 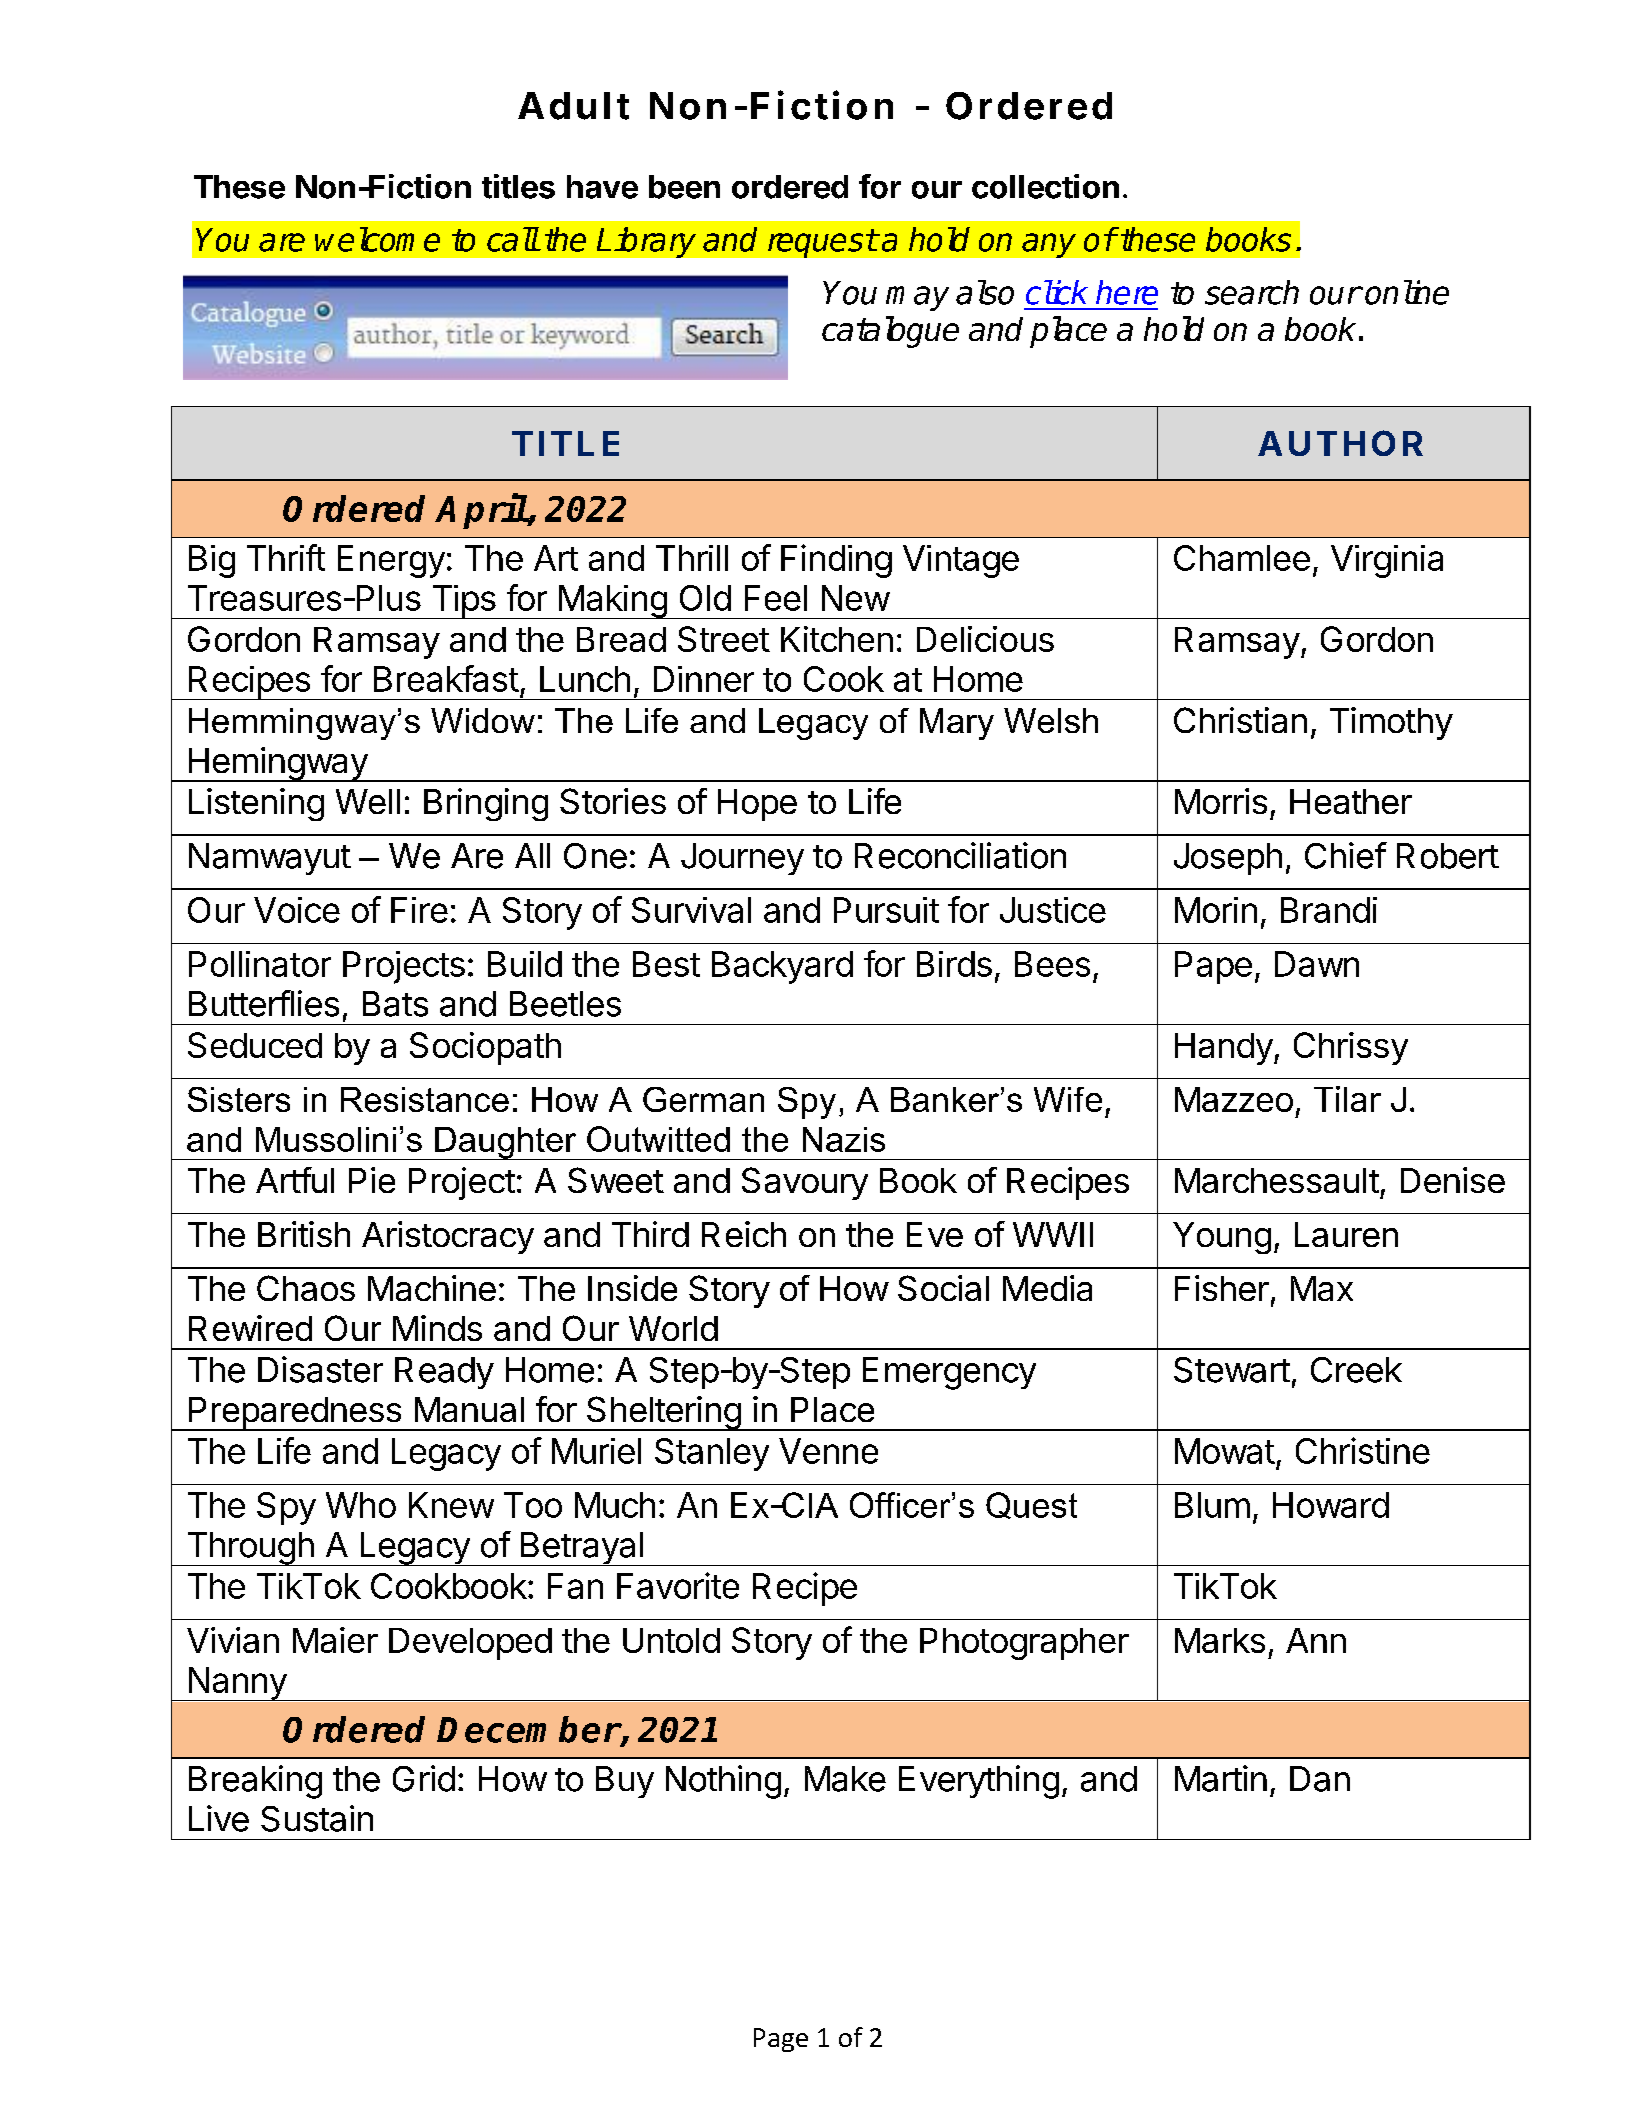 I want to click on been, so click(x=684, y=187).
